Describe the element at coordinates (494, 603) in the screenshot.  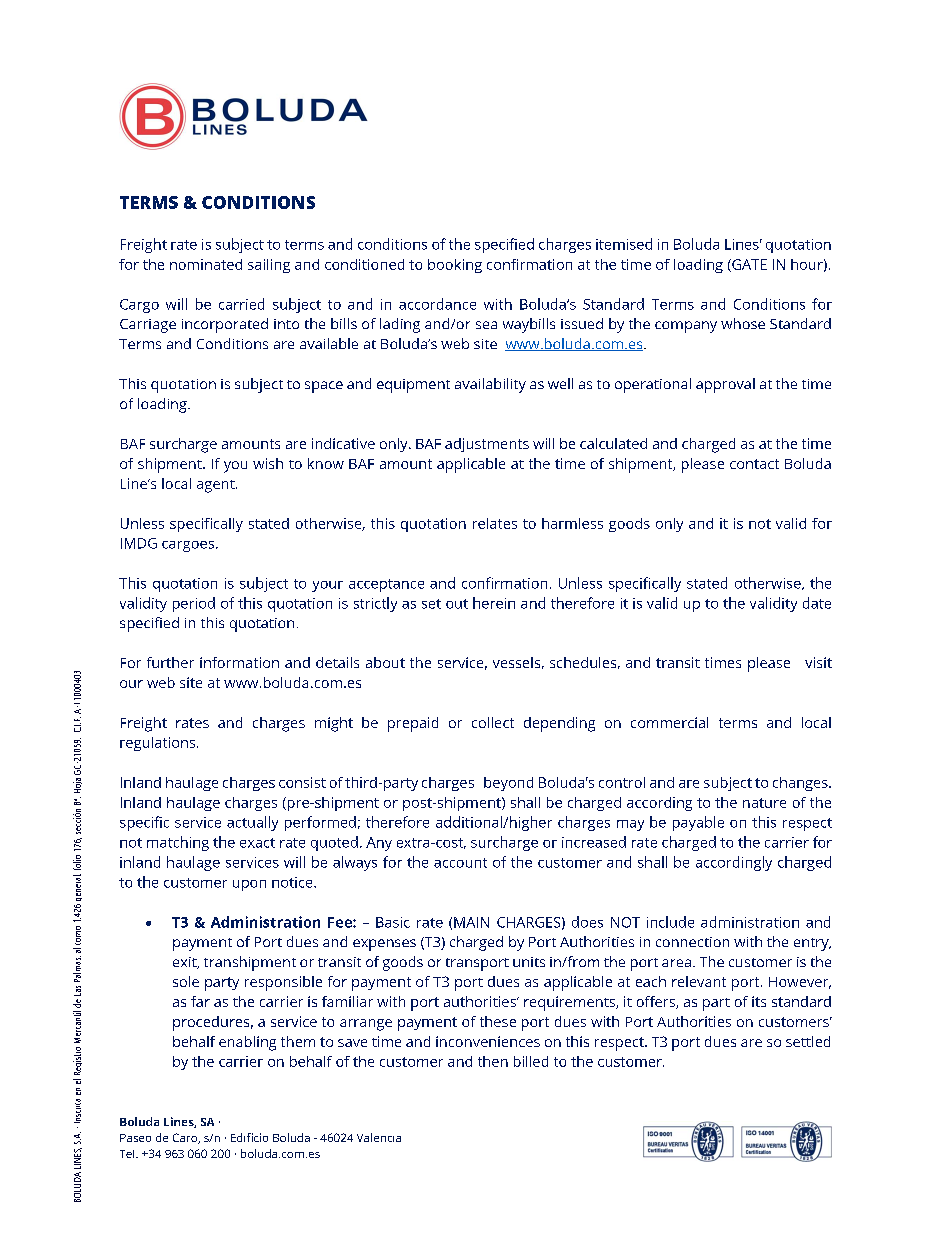
I see `herein` at that location.
